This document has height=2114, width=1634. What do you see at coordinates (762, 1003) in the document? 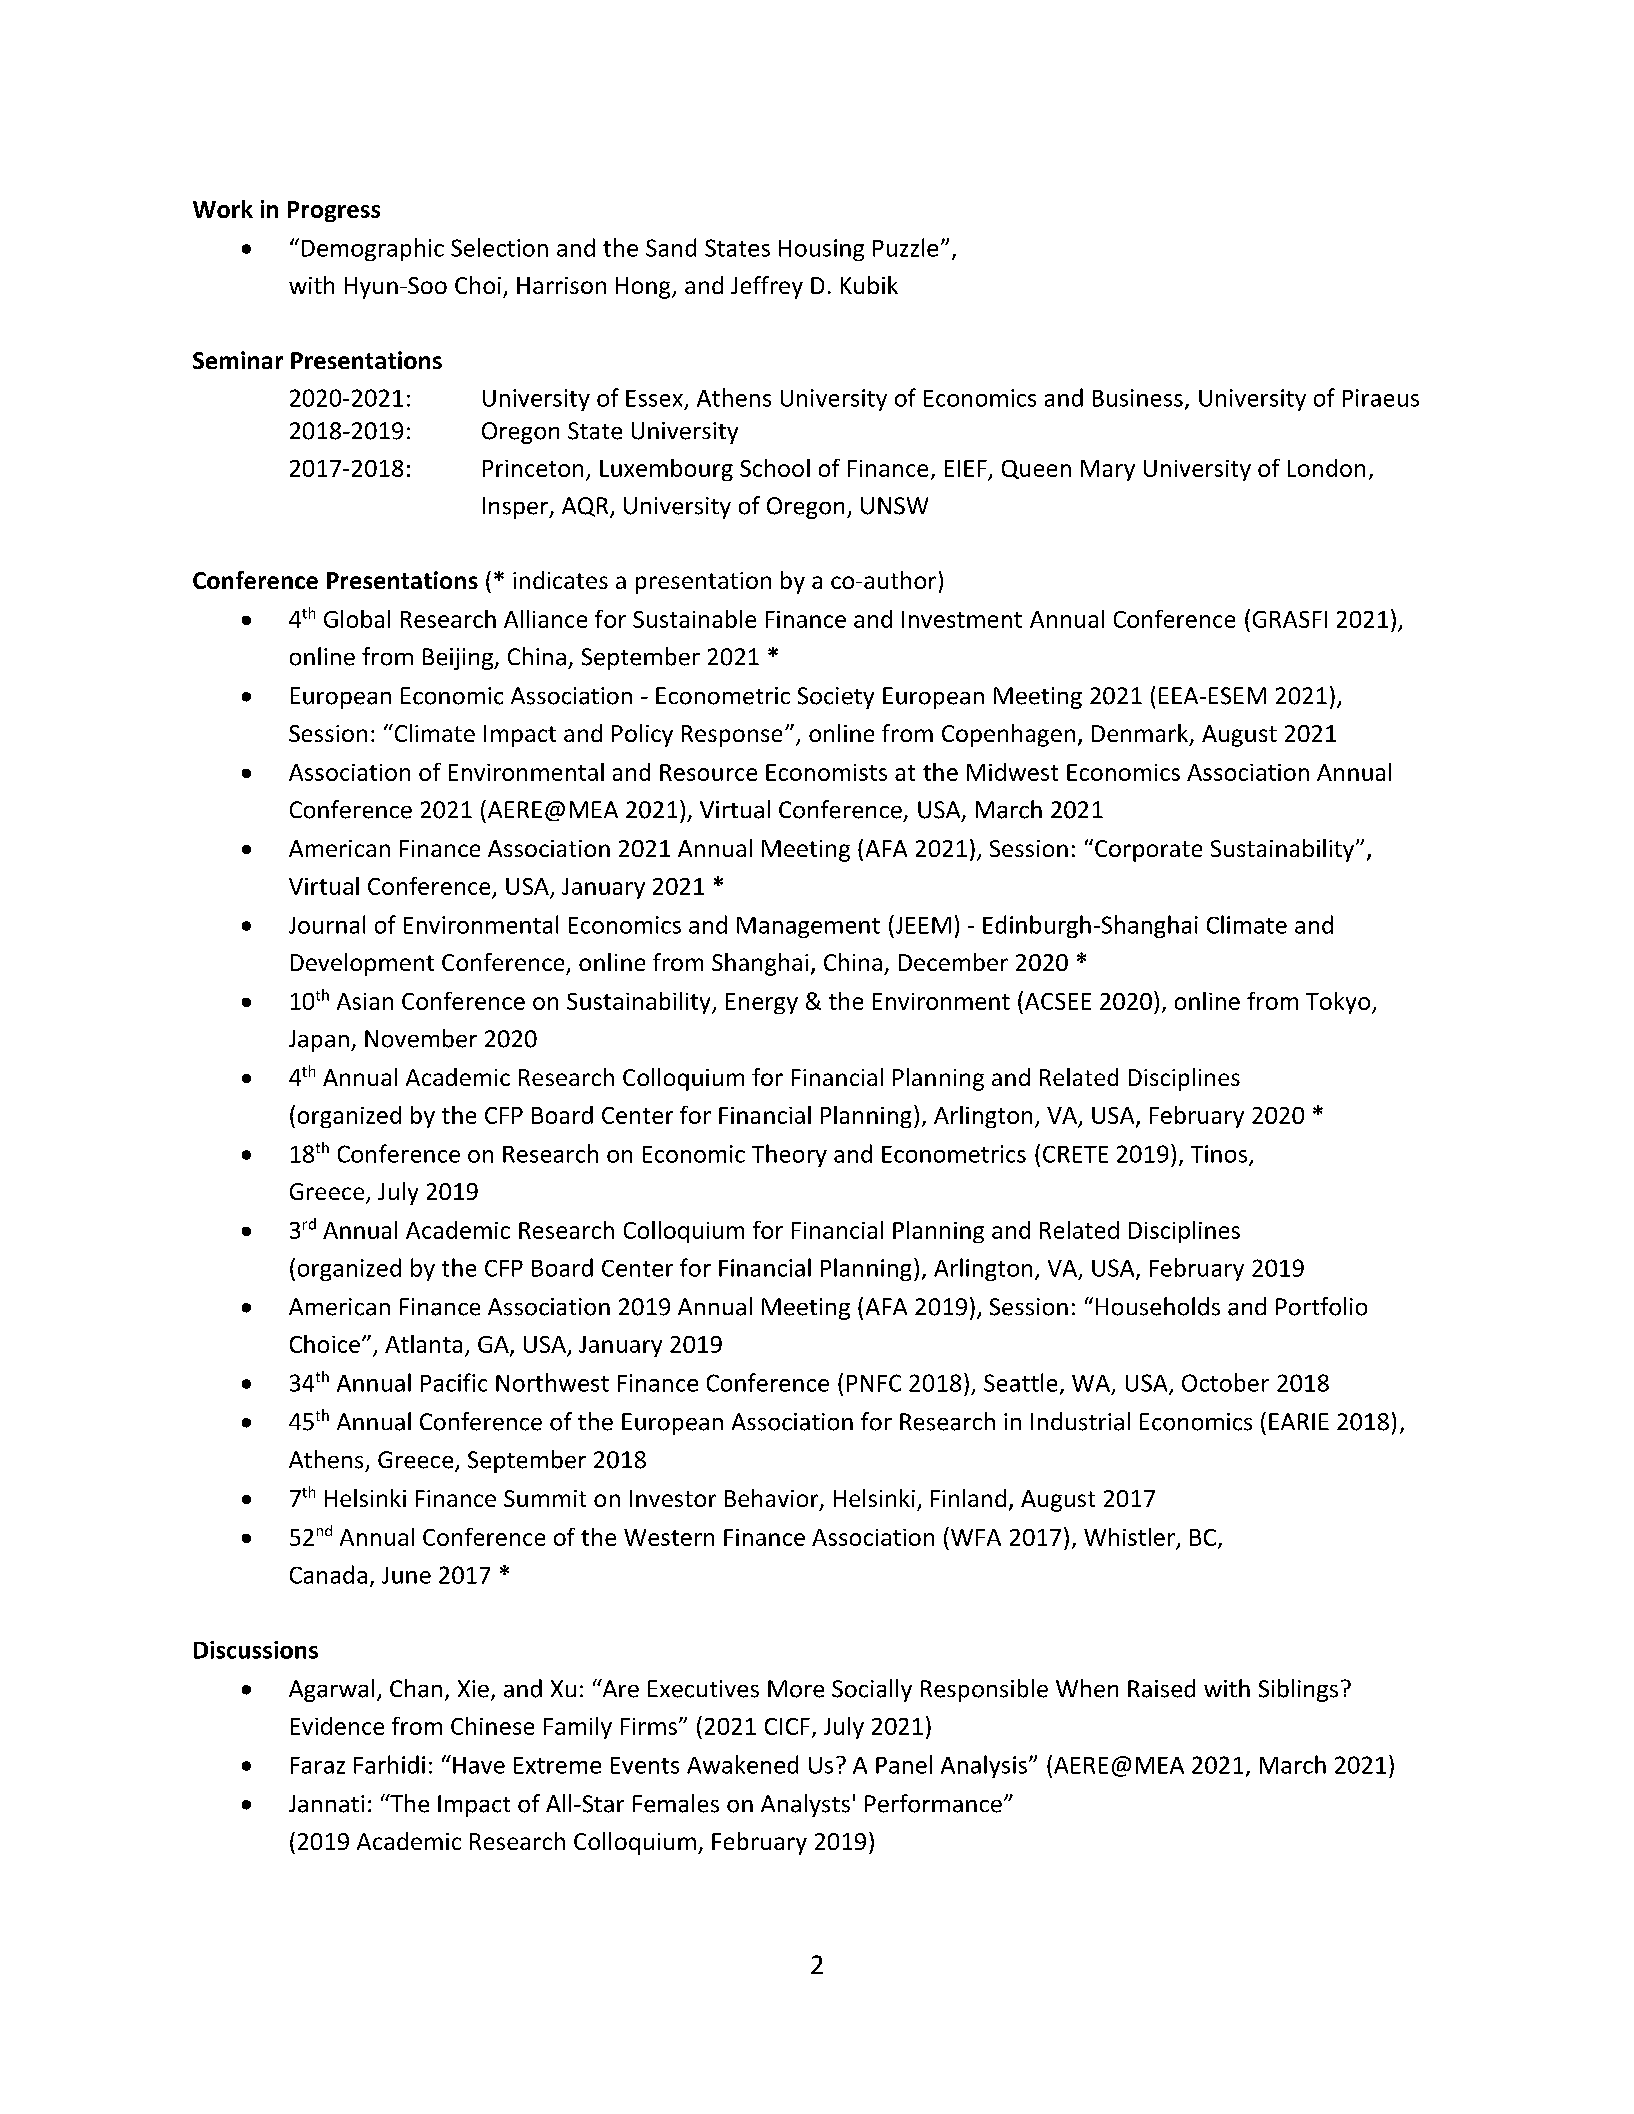
I see `Energy` at bounding box center [762, 1003].
